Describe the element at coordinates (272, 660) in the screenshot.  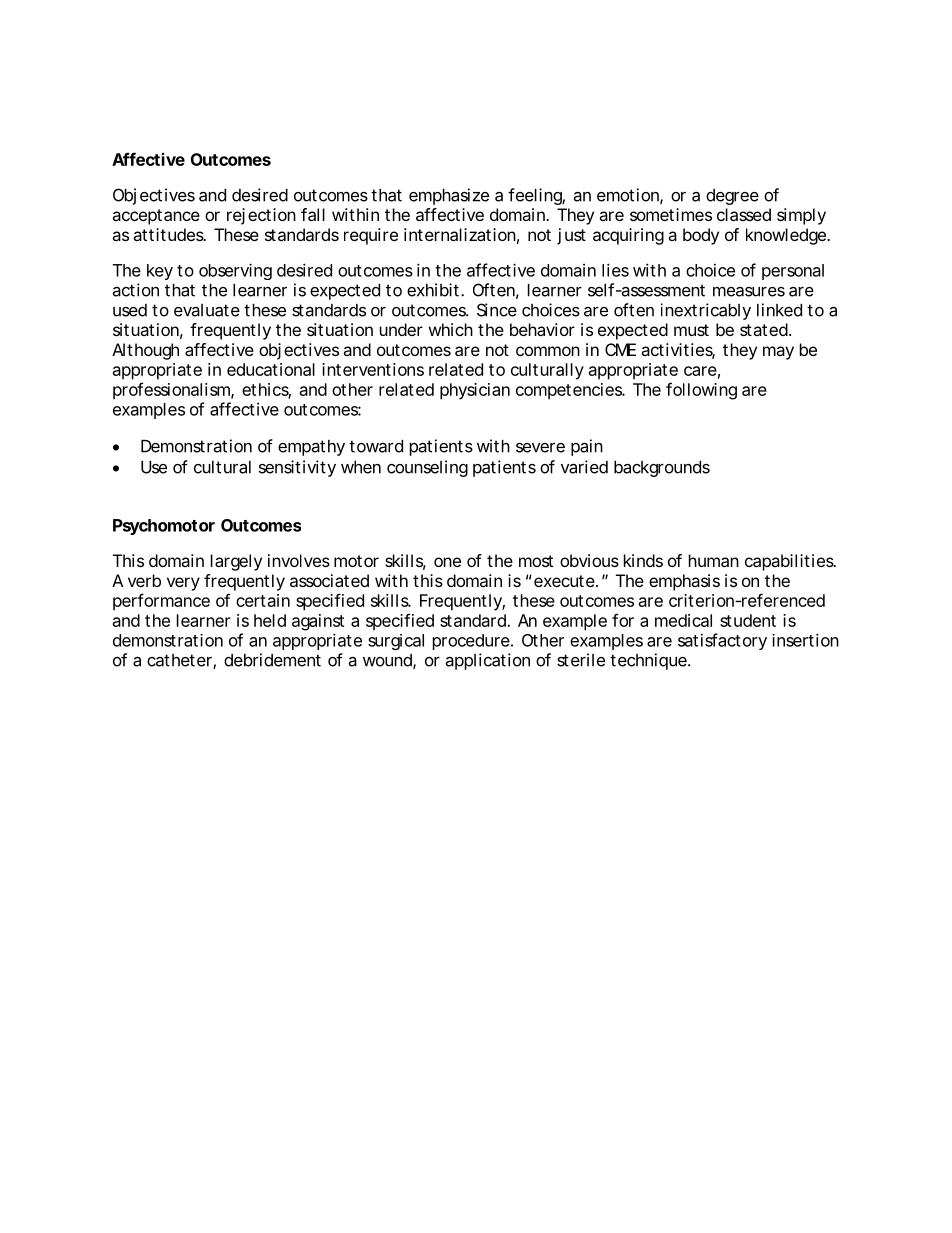
I see `debridement` at that location.
